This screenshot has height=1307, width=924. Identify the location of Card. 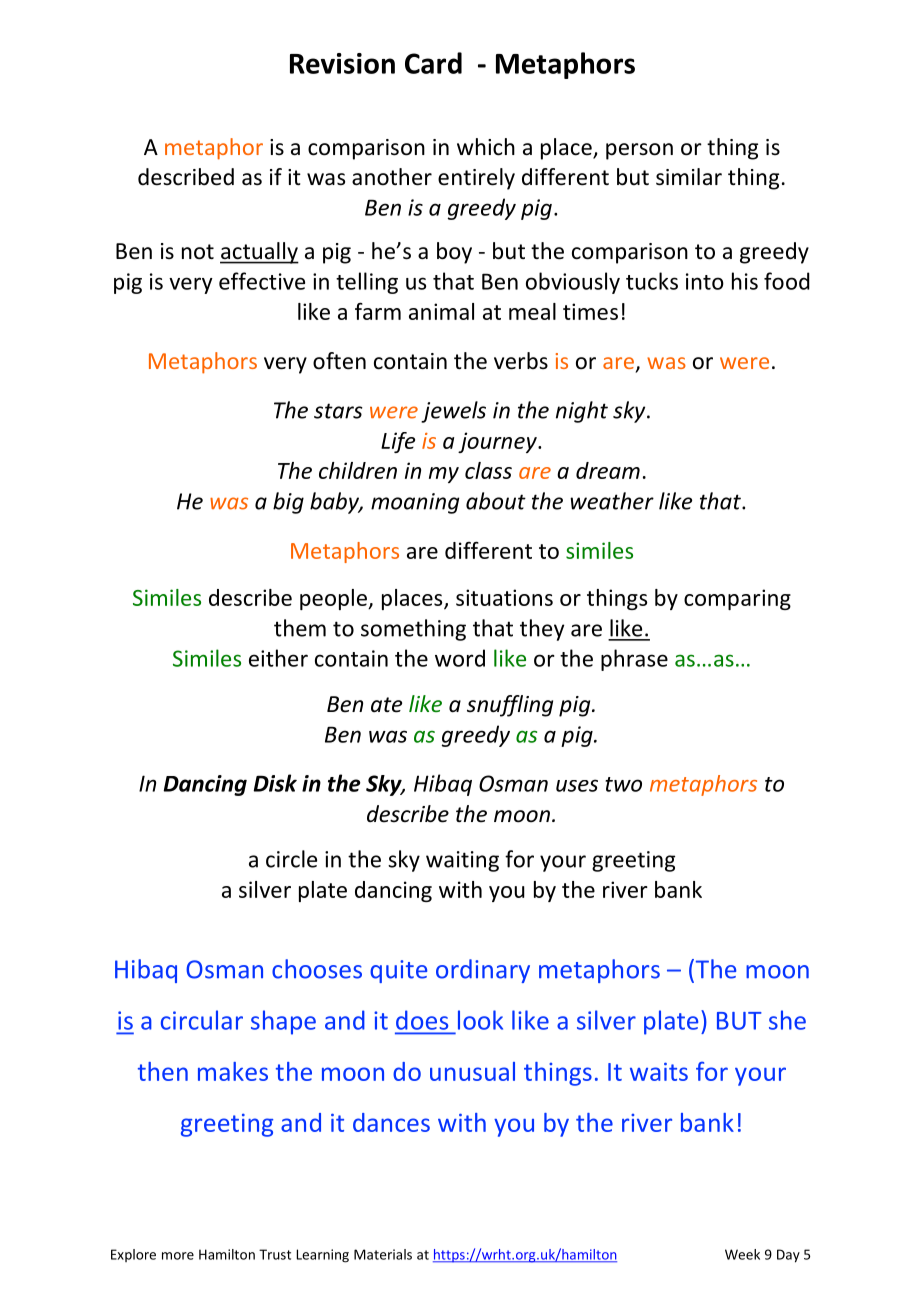
(433, 63).
